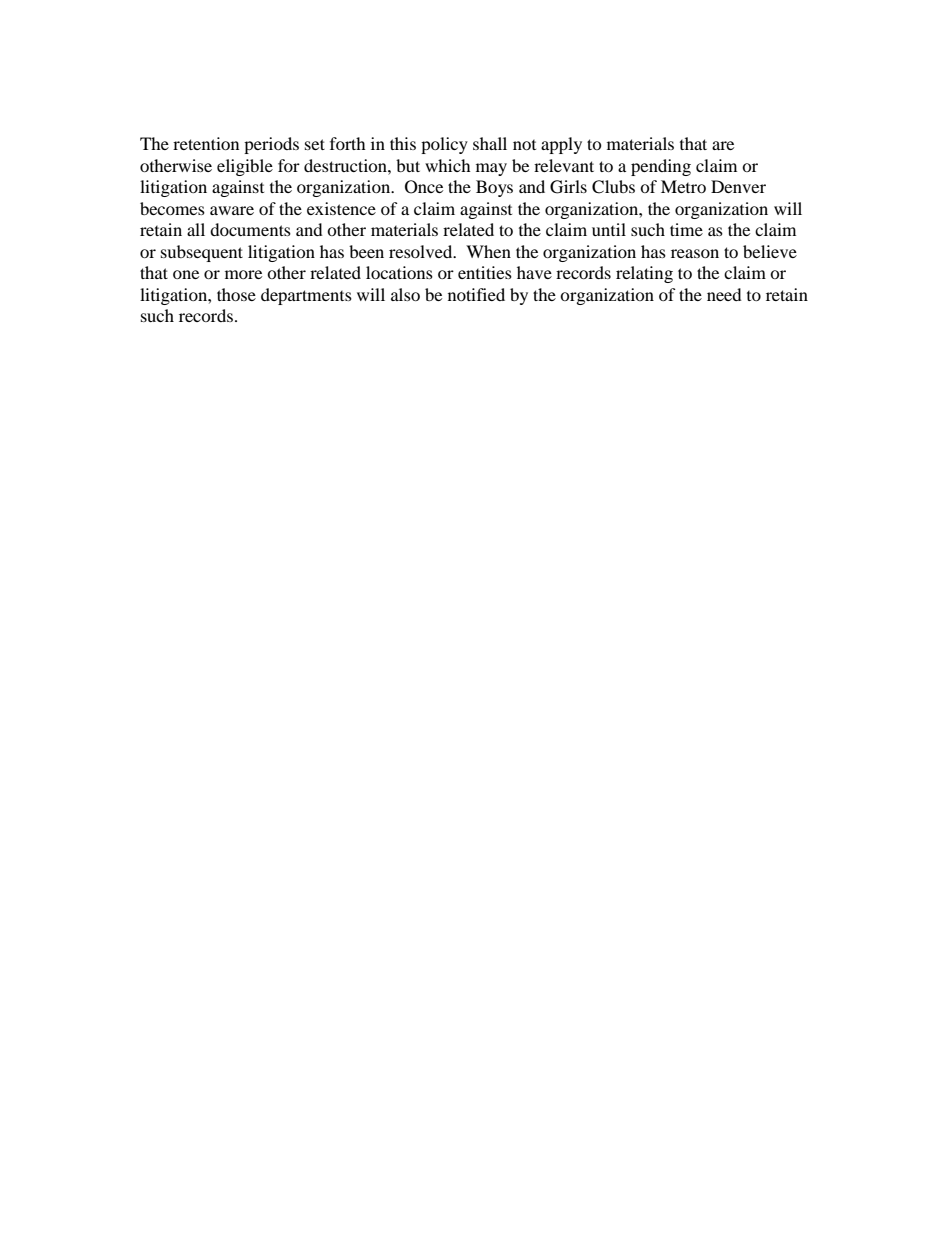 The image size is (952, 1233). I want to click on need, so click(724, 294).
